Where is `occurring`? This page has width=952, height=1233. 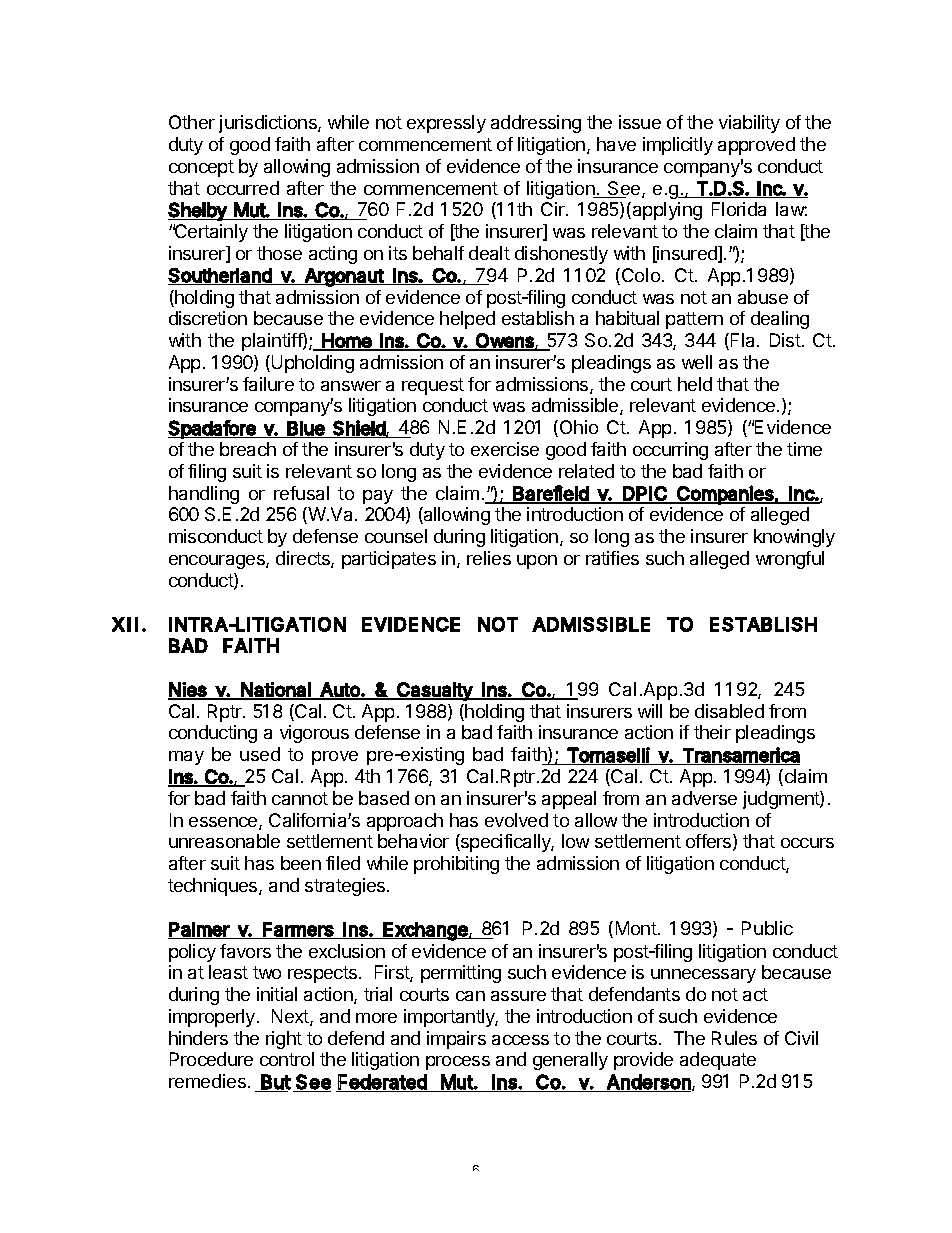
occurring is located at coordinates (670, 451).
